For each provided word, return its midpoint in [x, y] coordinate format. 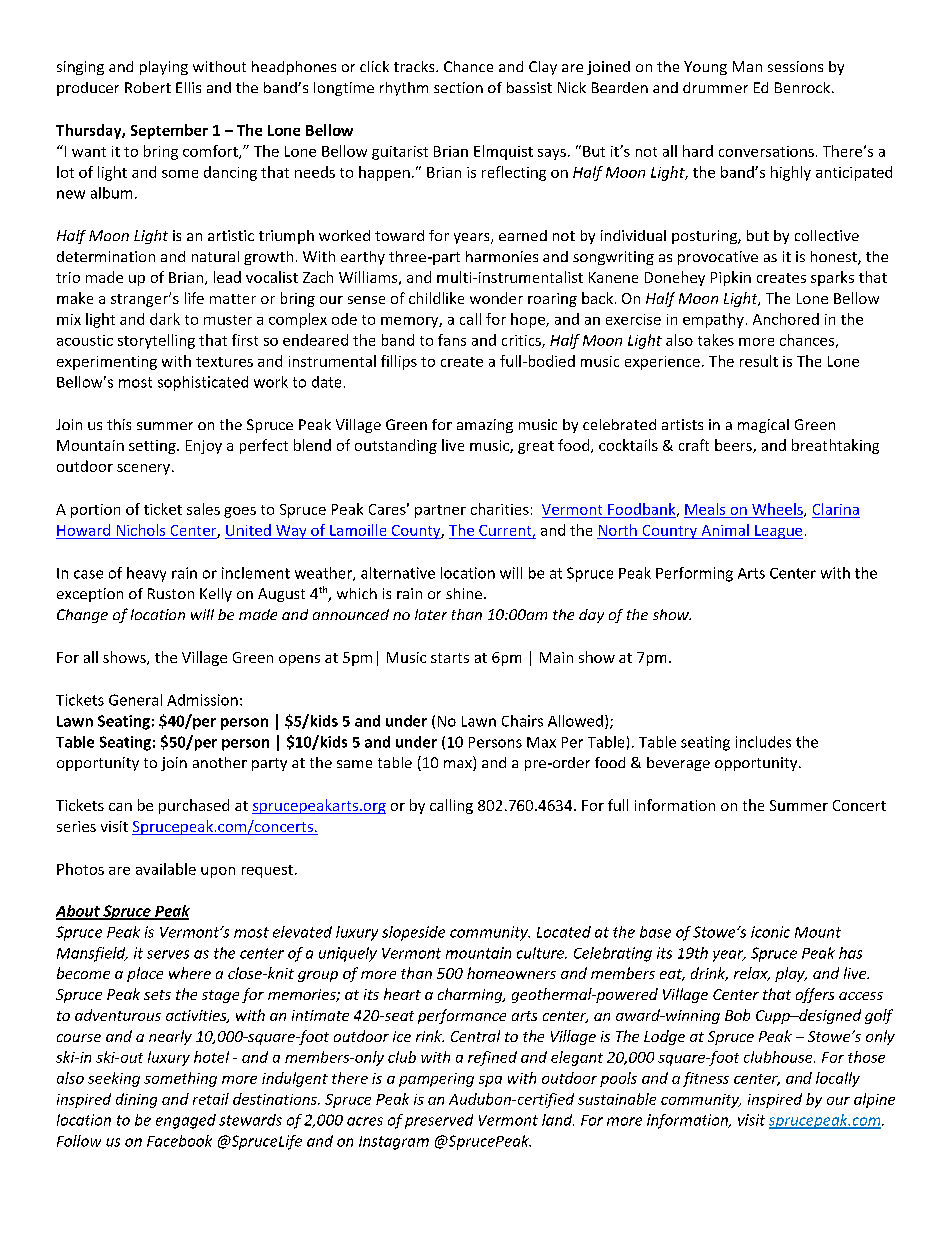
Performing [694, 574]
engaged [186, 1121]
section [458, 87]
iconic [770, 932]
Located [564, 932]
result [759, 361]
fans [452, 340]
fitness [706, 1079]
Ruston [171, 593]
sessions [795, 66]
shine [464, 593]
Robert [148, 87]
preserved [439, 1121]
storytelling [156, 341]
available [166, 869]
